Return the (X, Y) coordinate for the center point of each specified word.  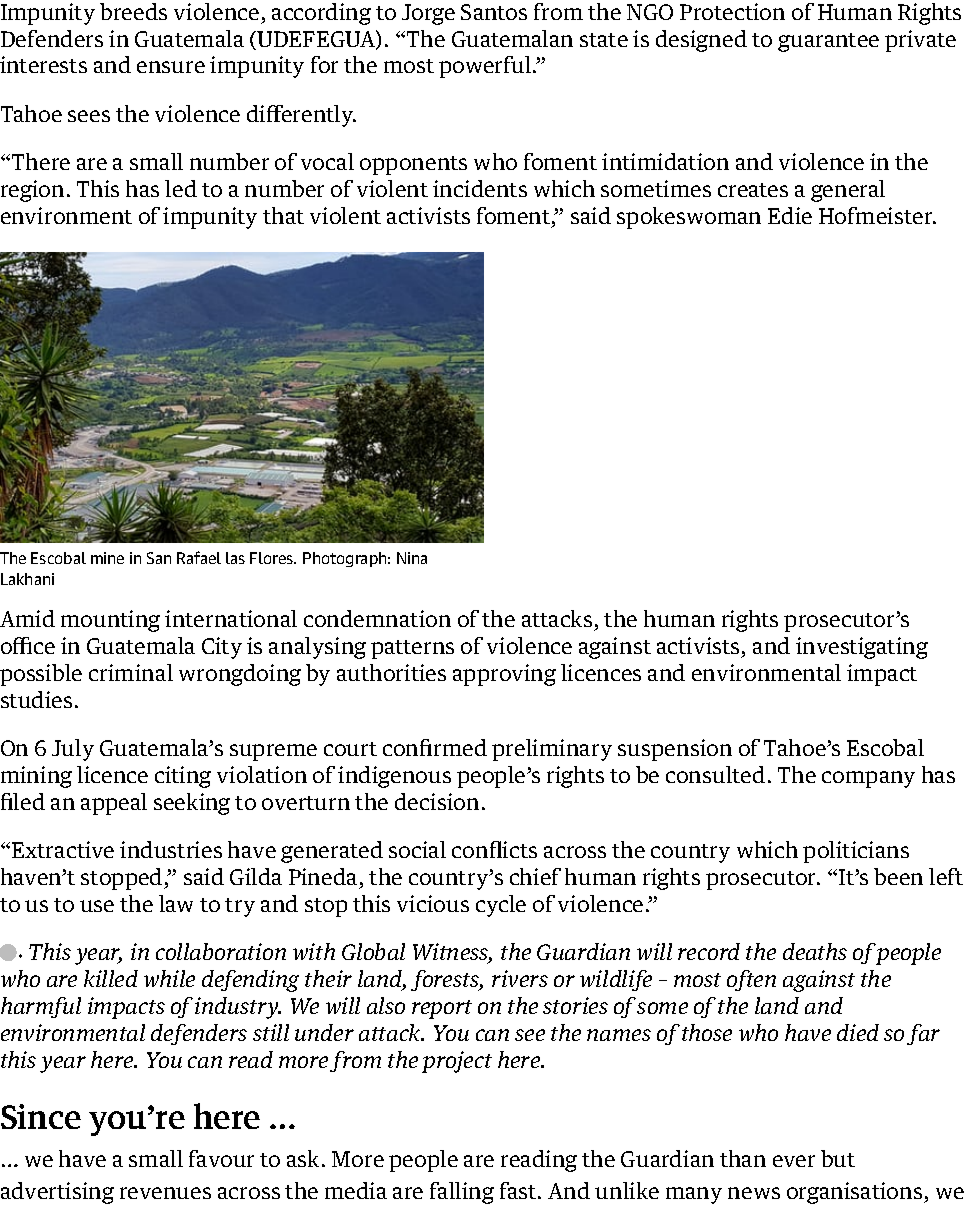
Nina (412, 558)
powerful (486, 67)
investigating (862, 648)
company (868, 779)
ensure (171, 67)
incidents (480, 188)
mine (107, 558)
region (32, 191)
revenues (165, 1193)
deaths (815, 951)
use (97, 906)
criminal (131, 672)
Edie (790, 215)
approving (504, 675)
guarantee (828, 42)
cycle (501, 906)
